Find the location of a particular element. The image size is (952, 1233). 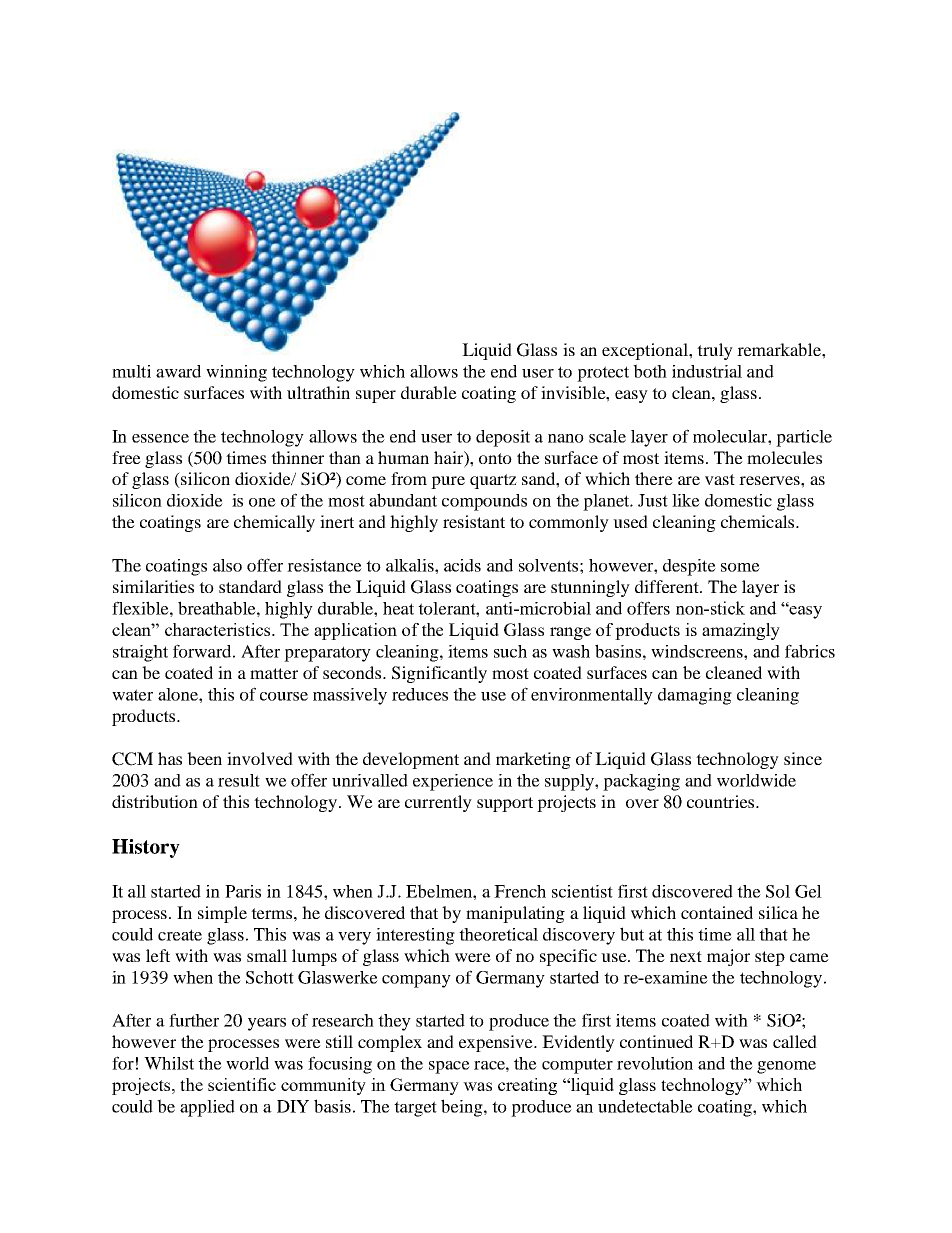

chemically is located at coordinates (274, 523).
